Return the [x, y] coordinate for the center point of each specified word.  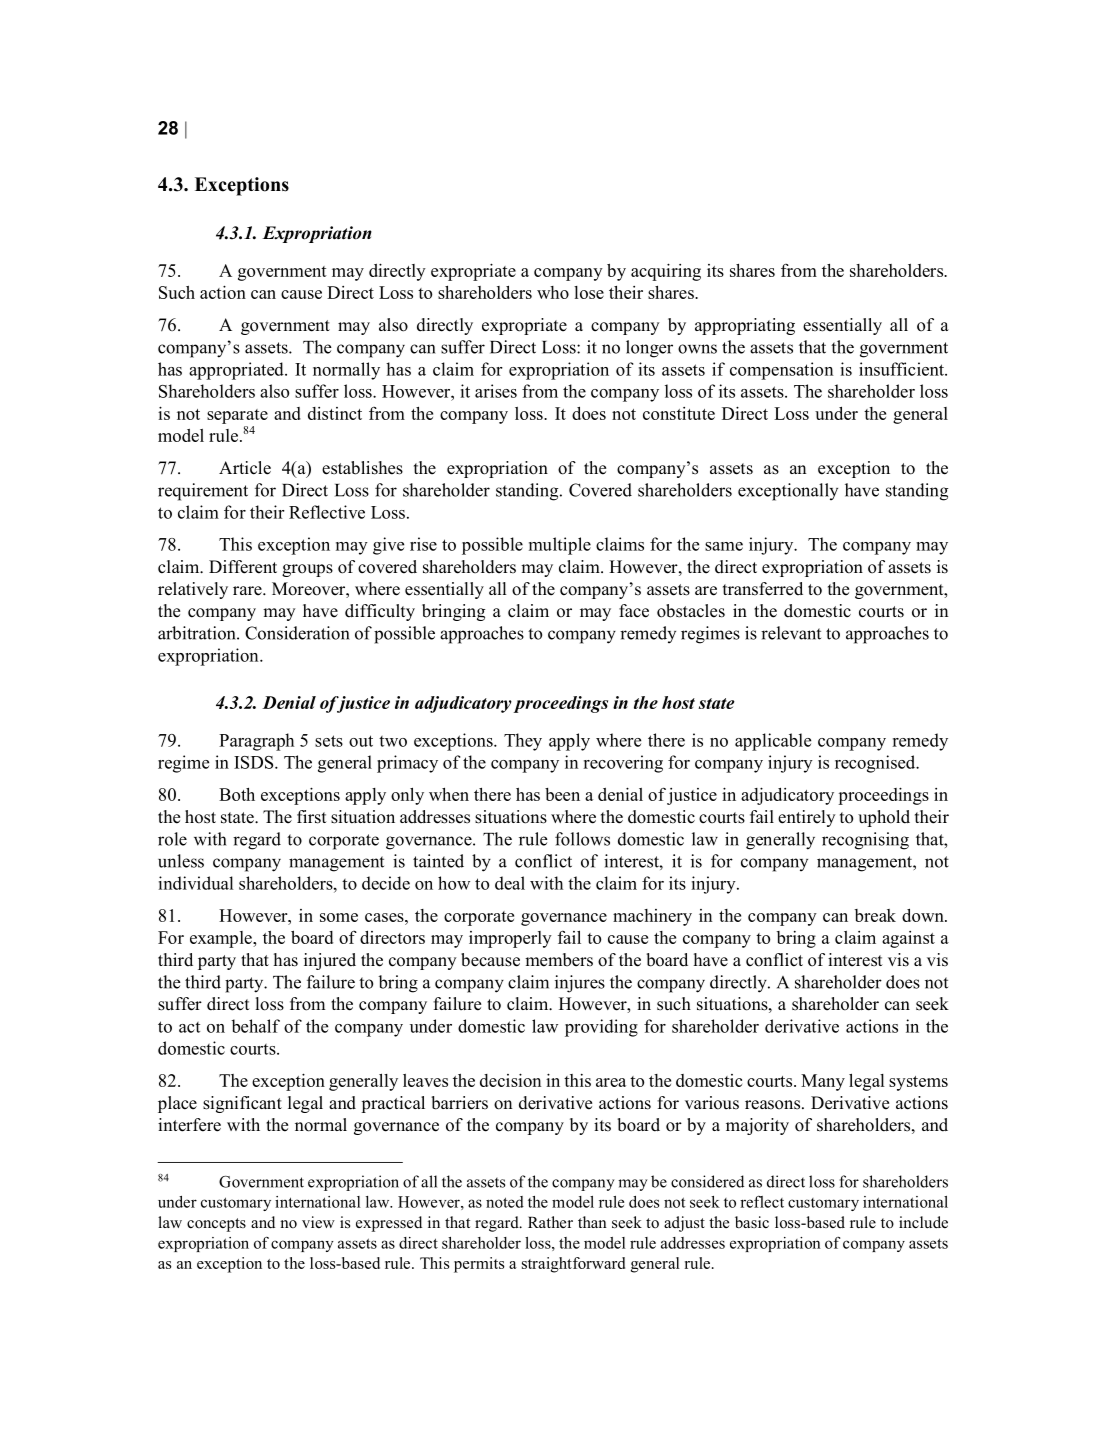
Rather [550, 1222]
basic [752, 1222]
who [553, 292]
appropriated [237, 371]
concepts [216, 1225]
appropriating [745, 326]
